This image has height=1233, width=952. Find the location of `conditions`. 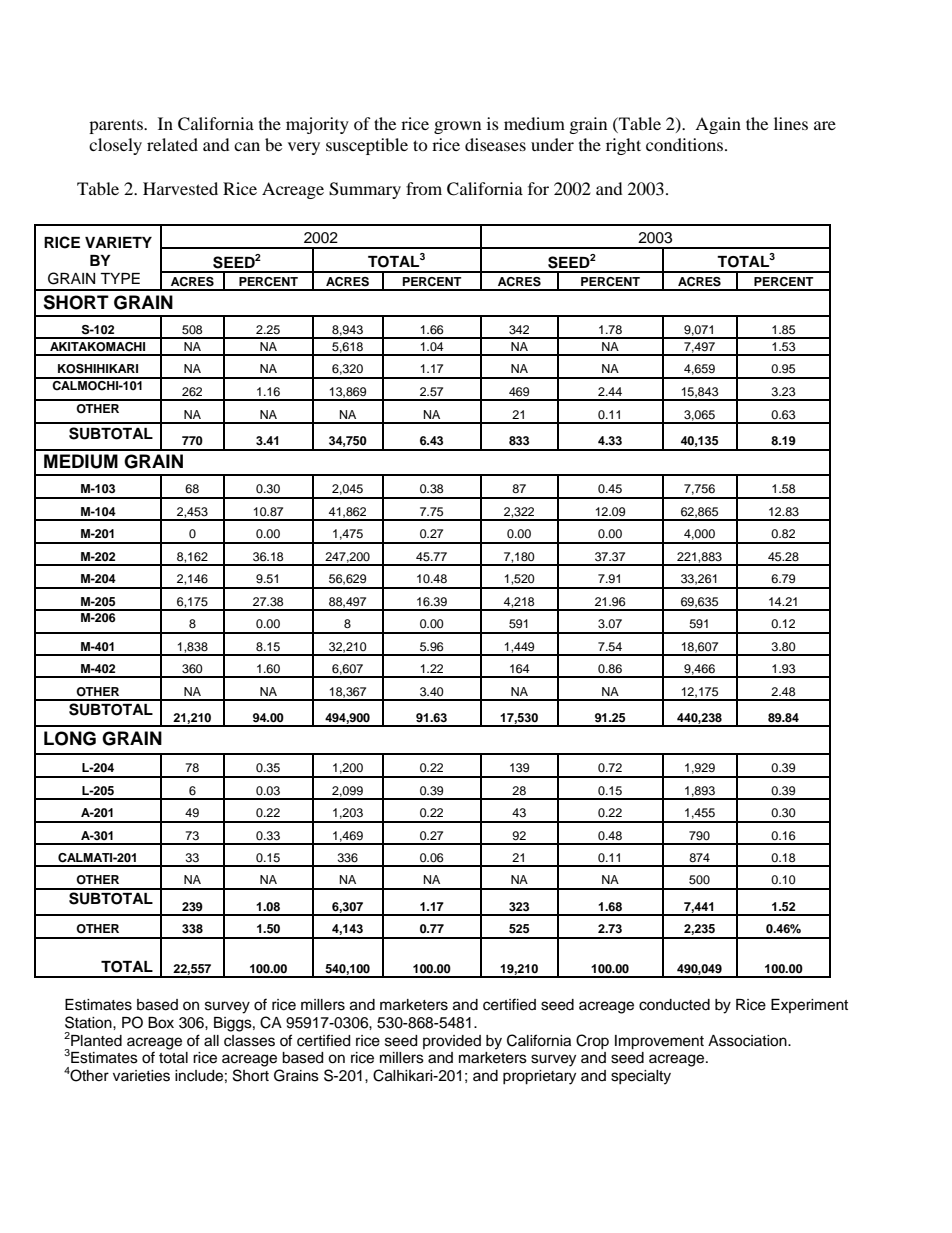

conditions is located at coordinates (686, 144).
